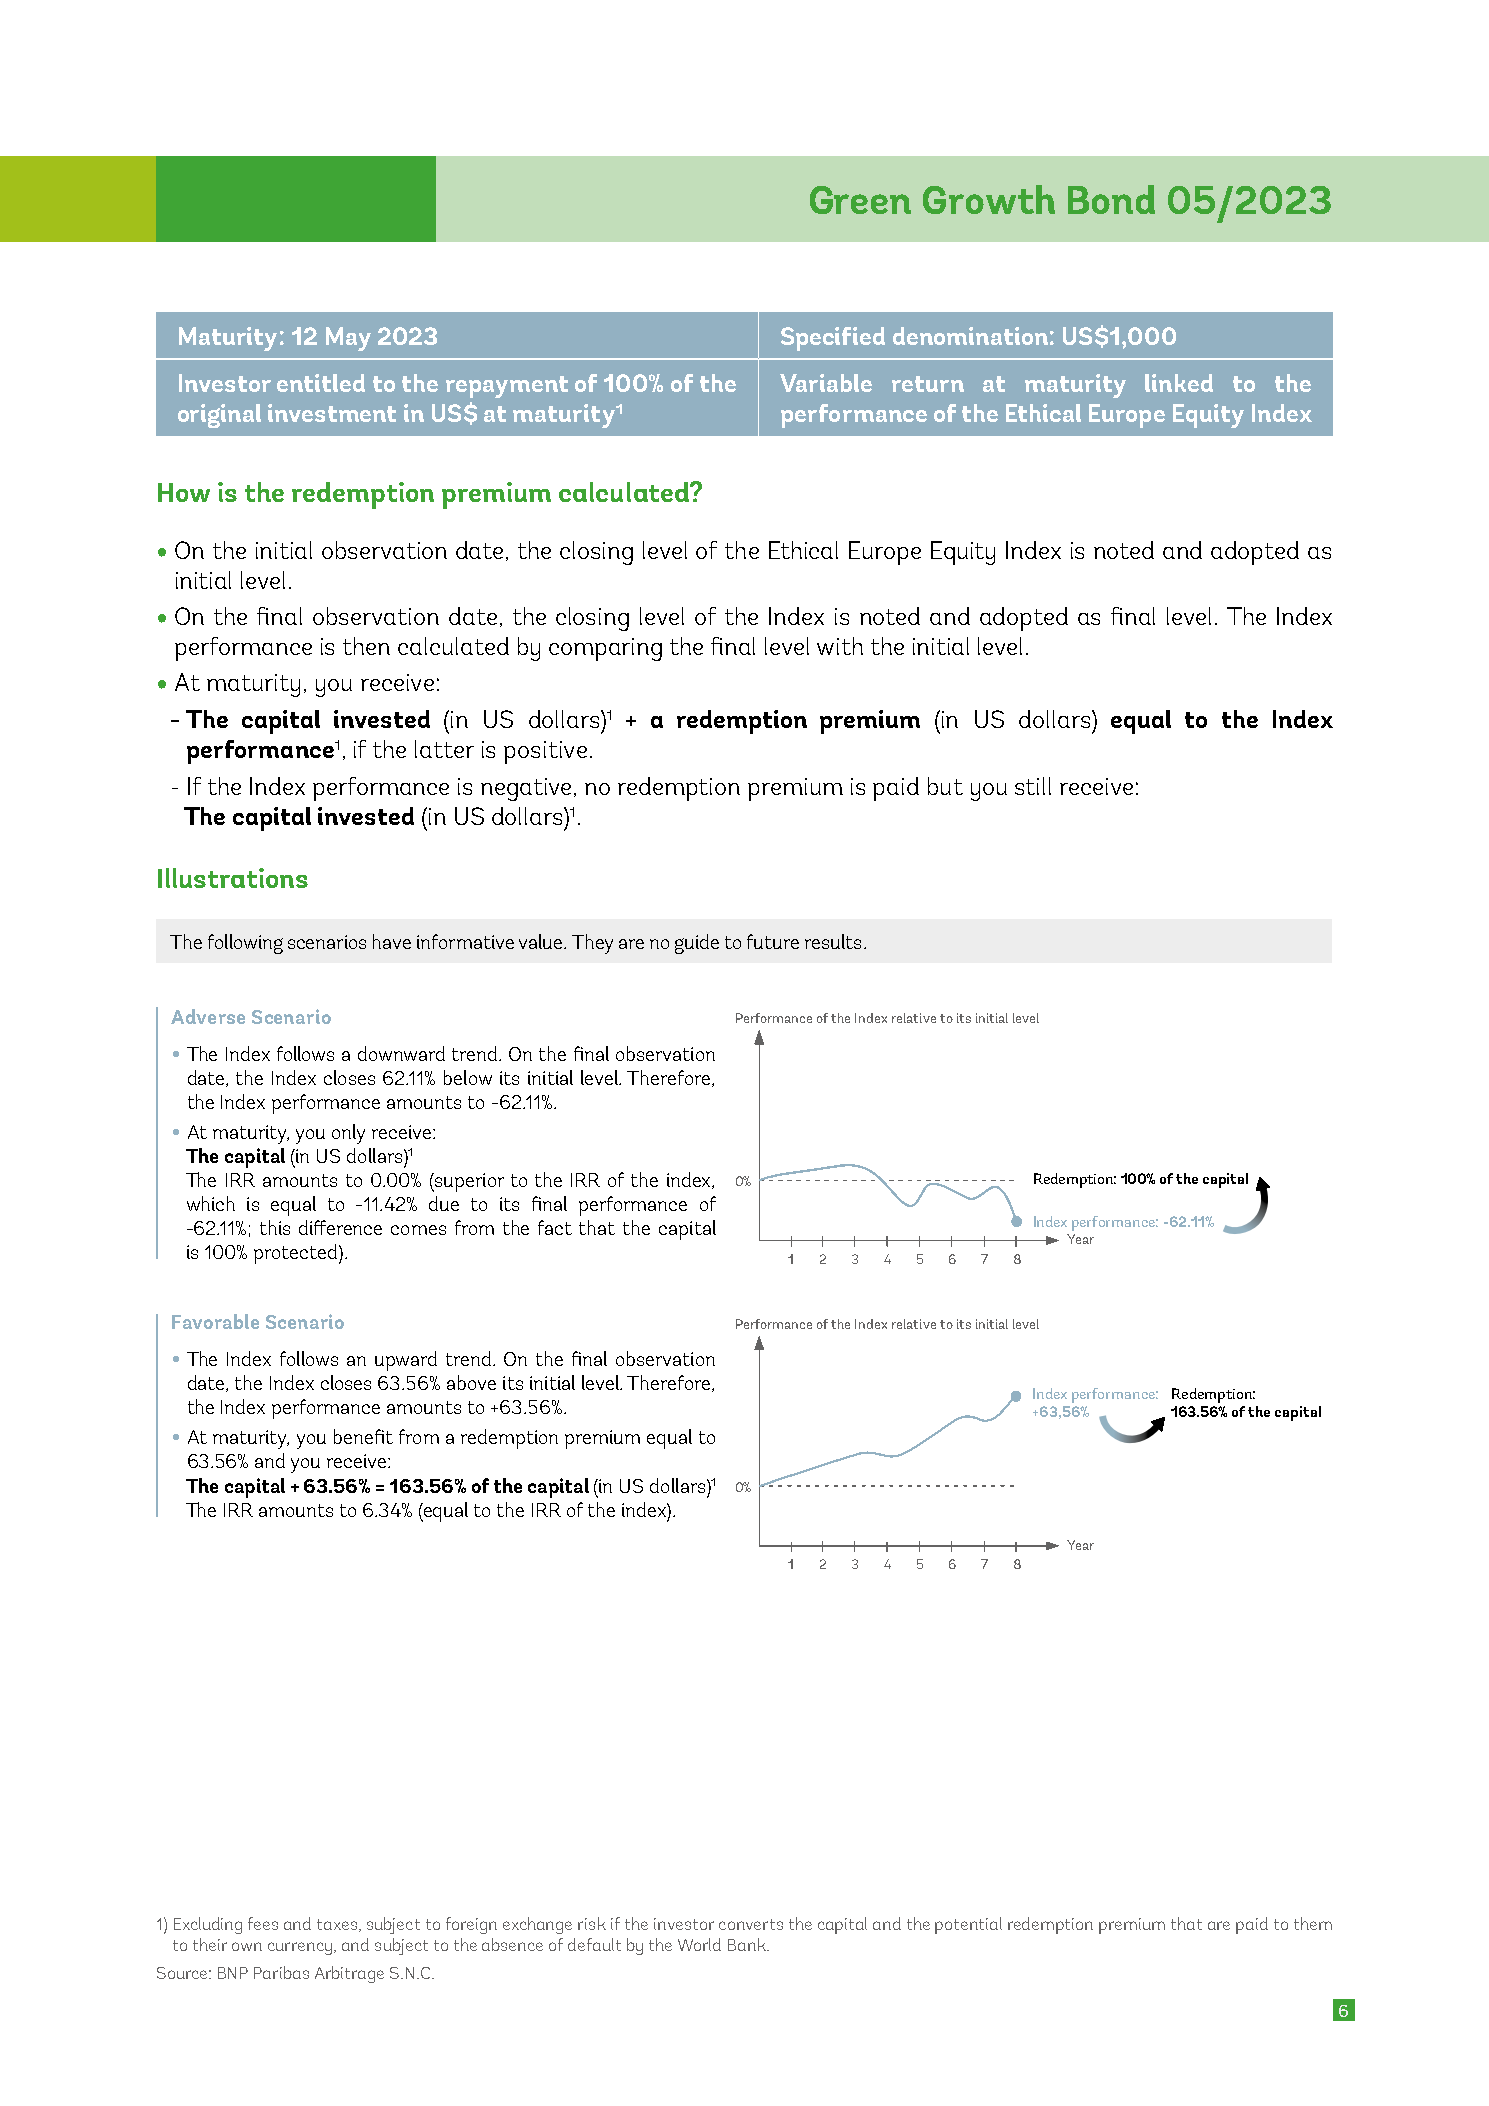 This image has height=2106, width=1489. Describe the element at coordinates (751, 1924) in the image. I see `converts` at that location.
